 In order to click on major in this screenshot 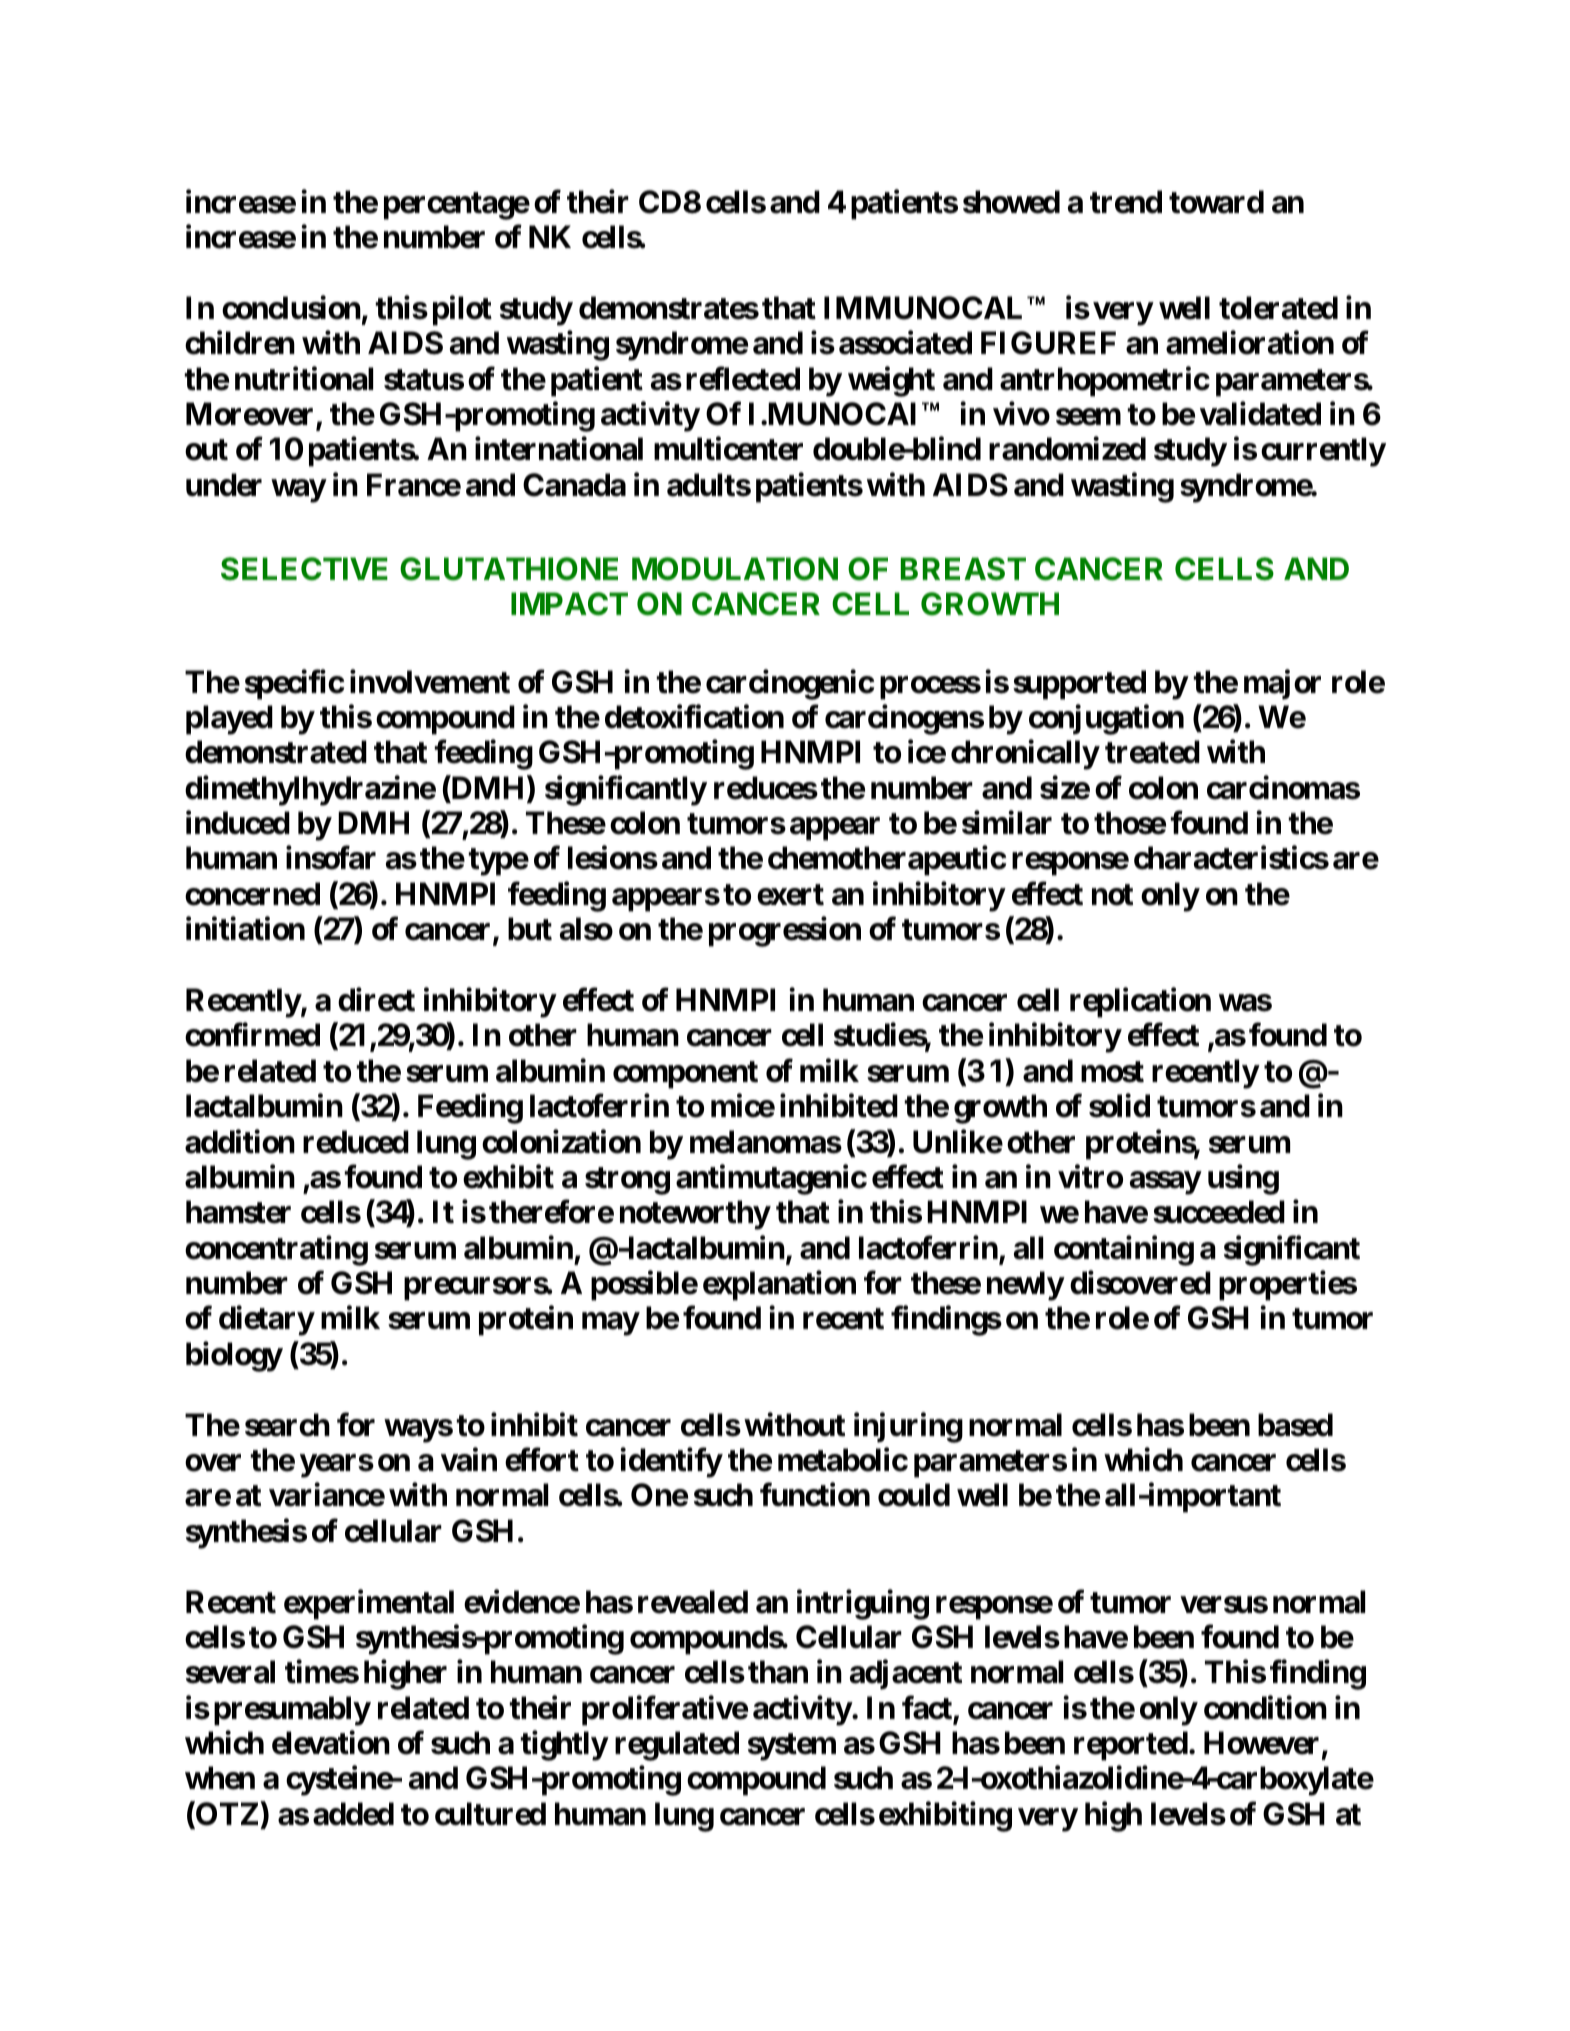, I will do `click(1282, 684)`.
